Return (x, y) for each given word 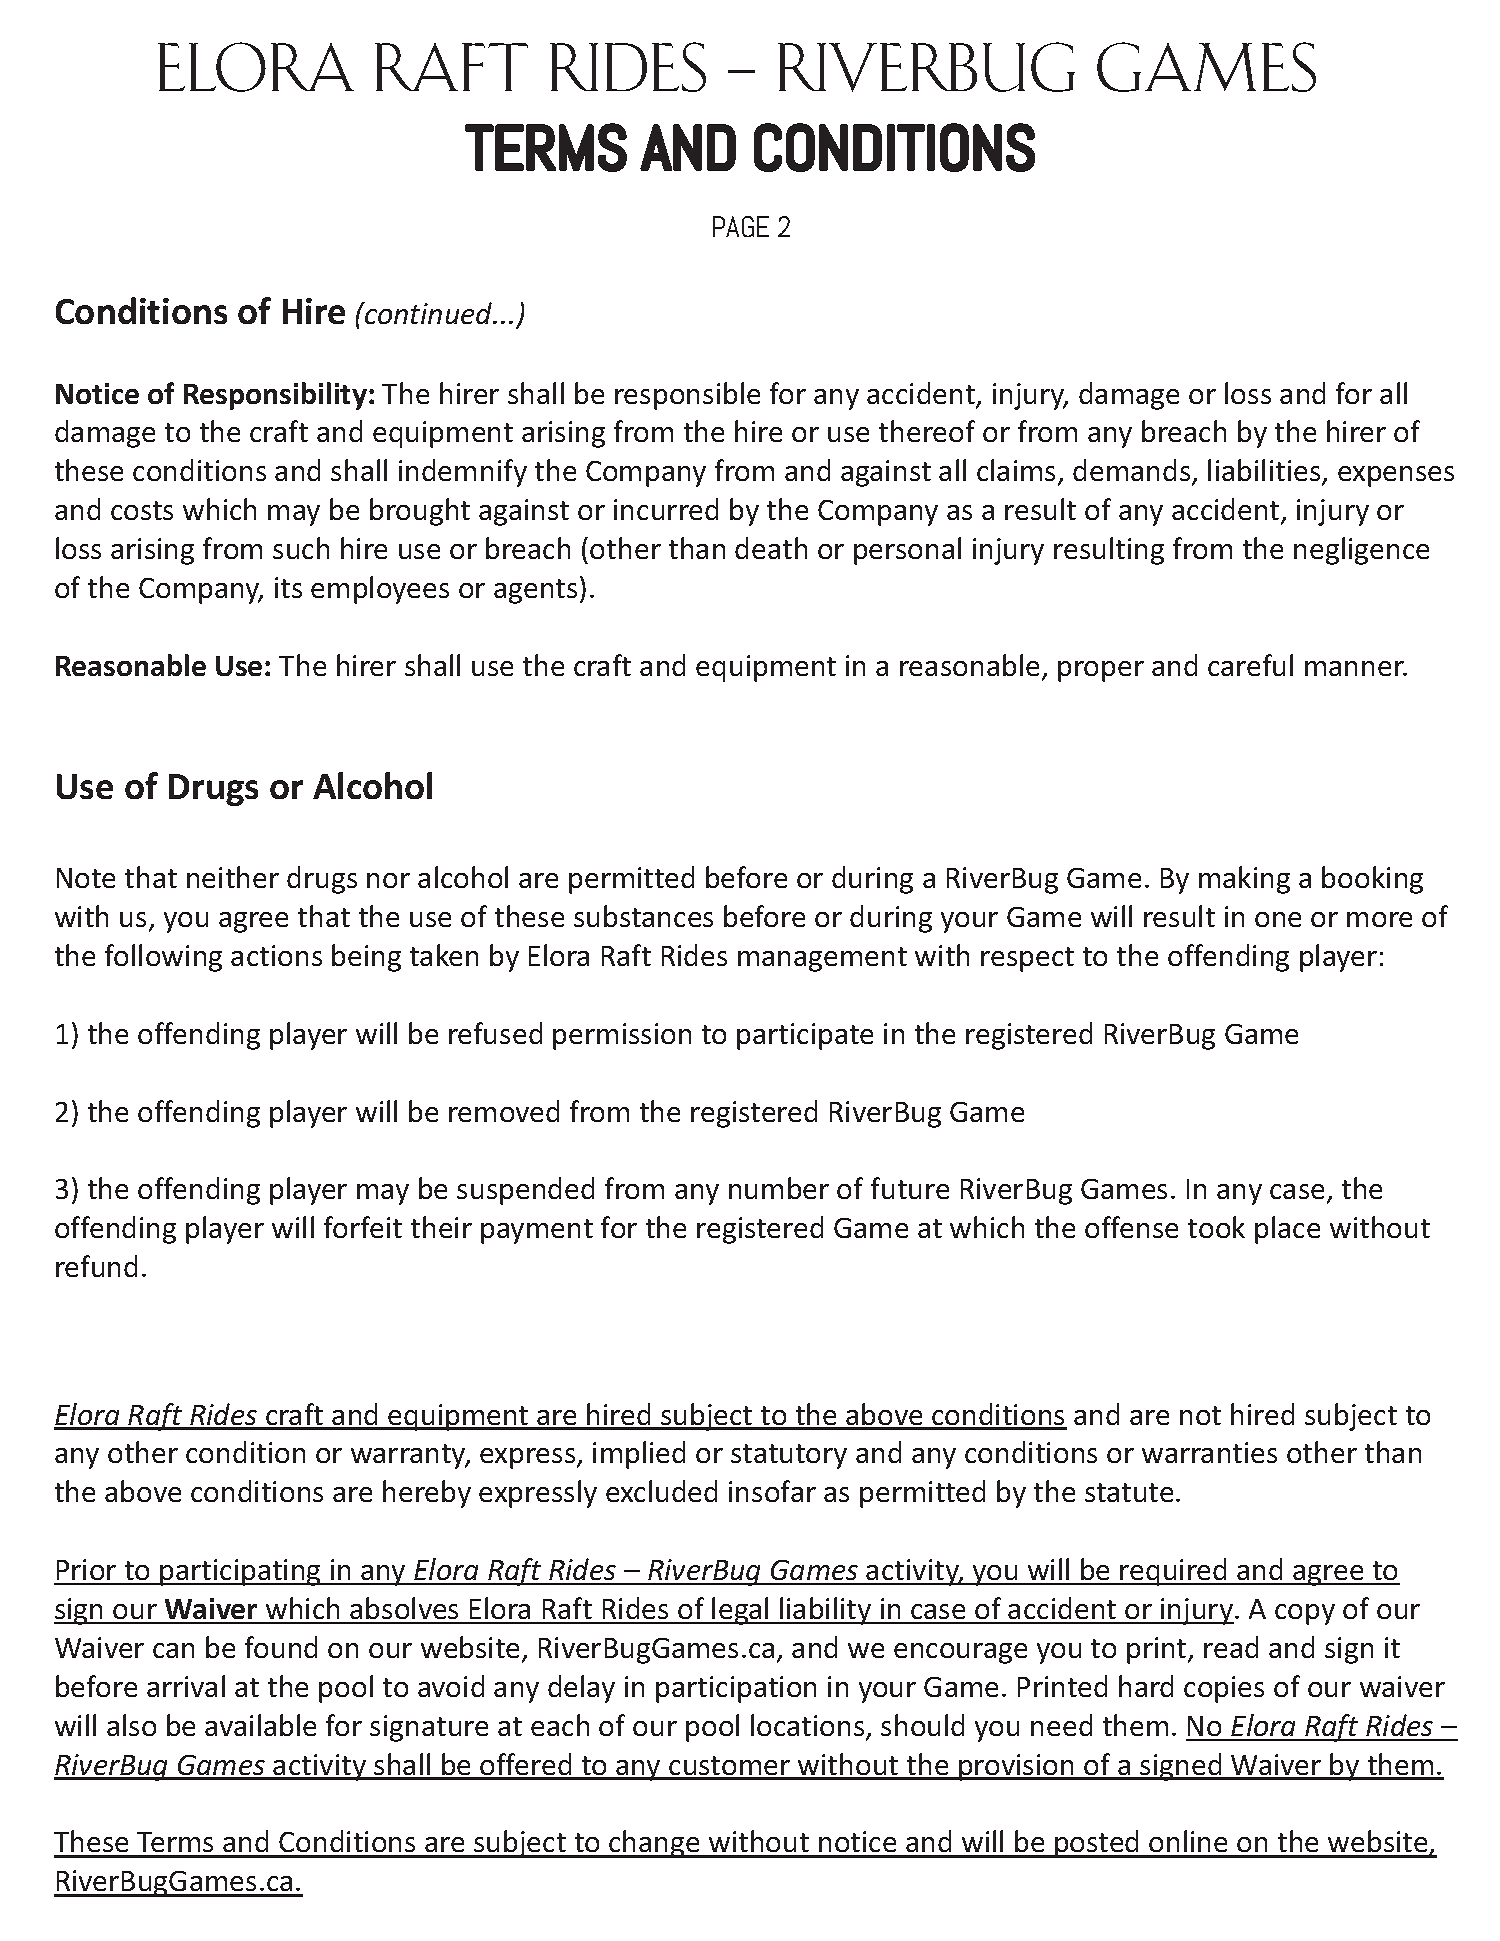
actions (276, 955)
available (260, 1725)
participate (805, 1036)
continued (429, 313)
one (1278, 919)
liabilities (1265, 472)
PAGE (741, 226)
